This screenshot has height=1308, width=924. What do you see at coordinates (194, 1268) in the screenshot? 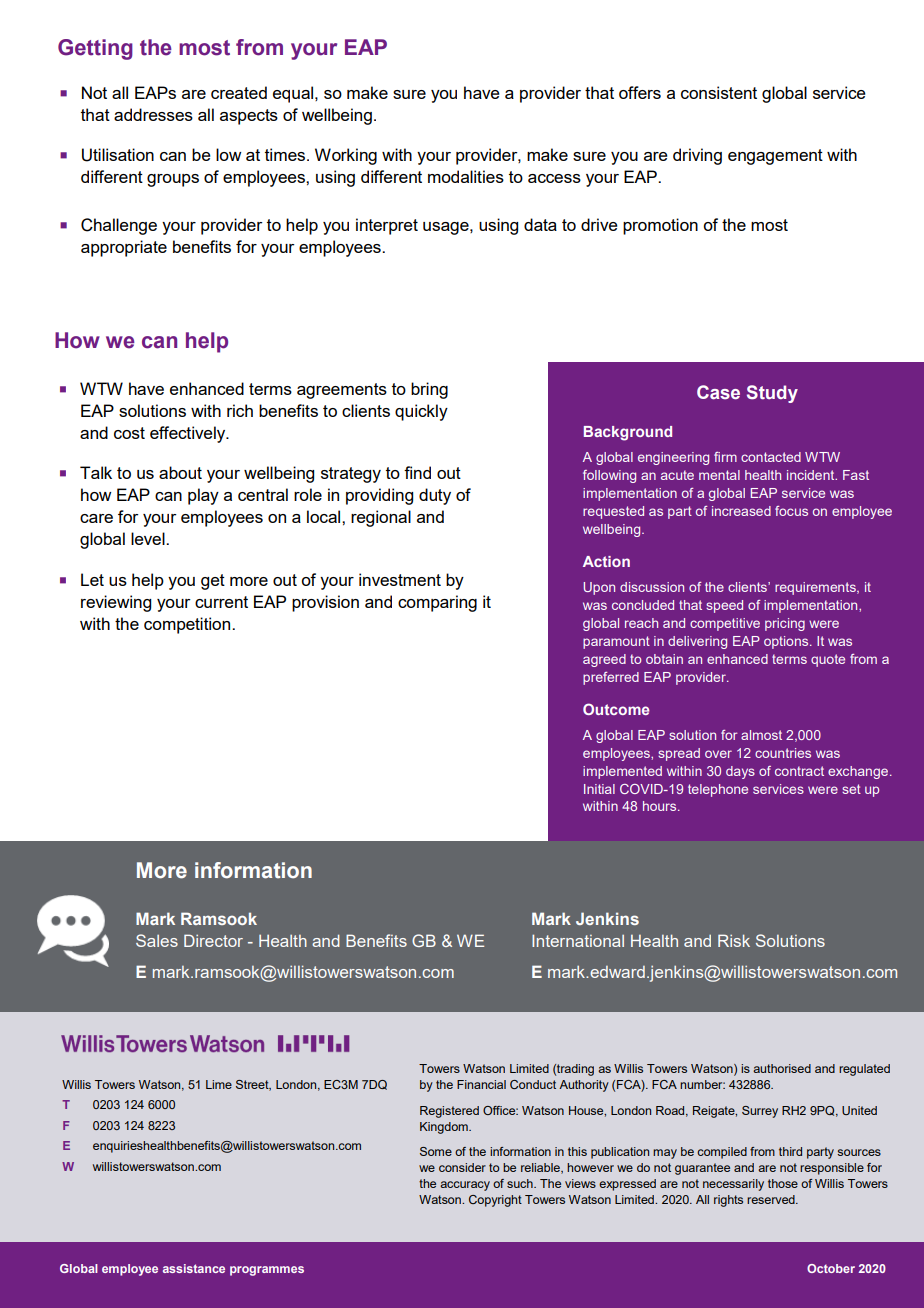
I see `assistance` at bounding box center [194, 1268].
